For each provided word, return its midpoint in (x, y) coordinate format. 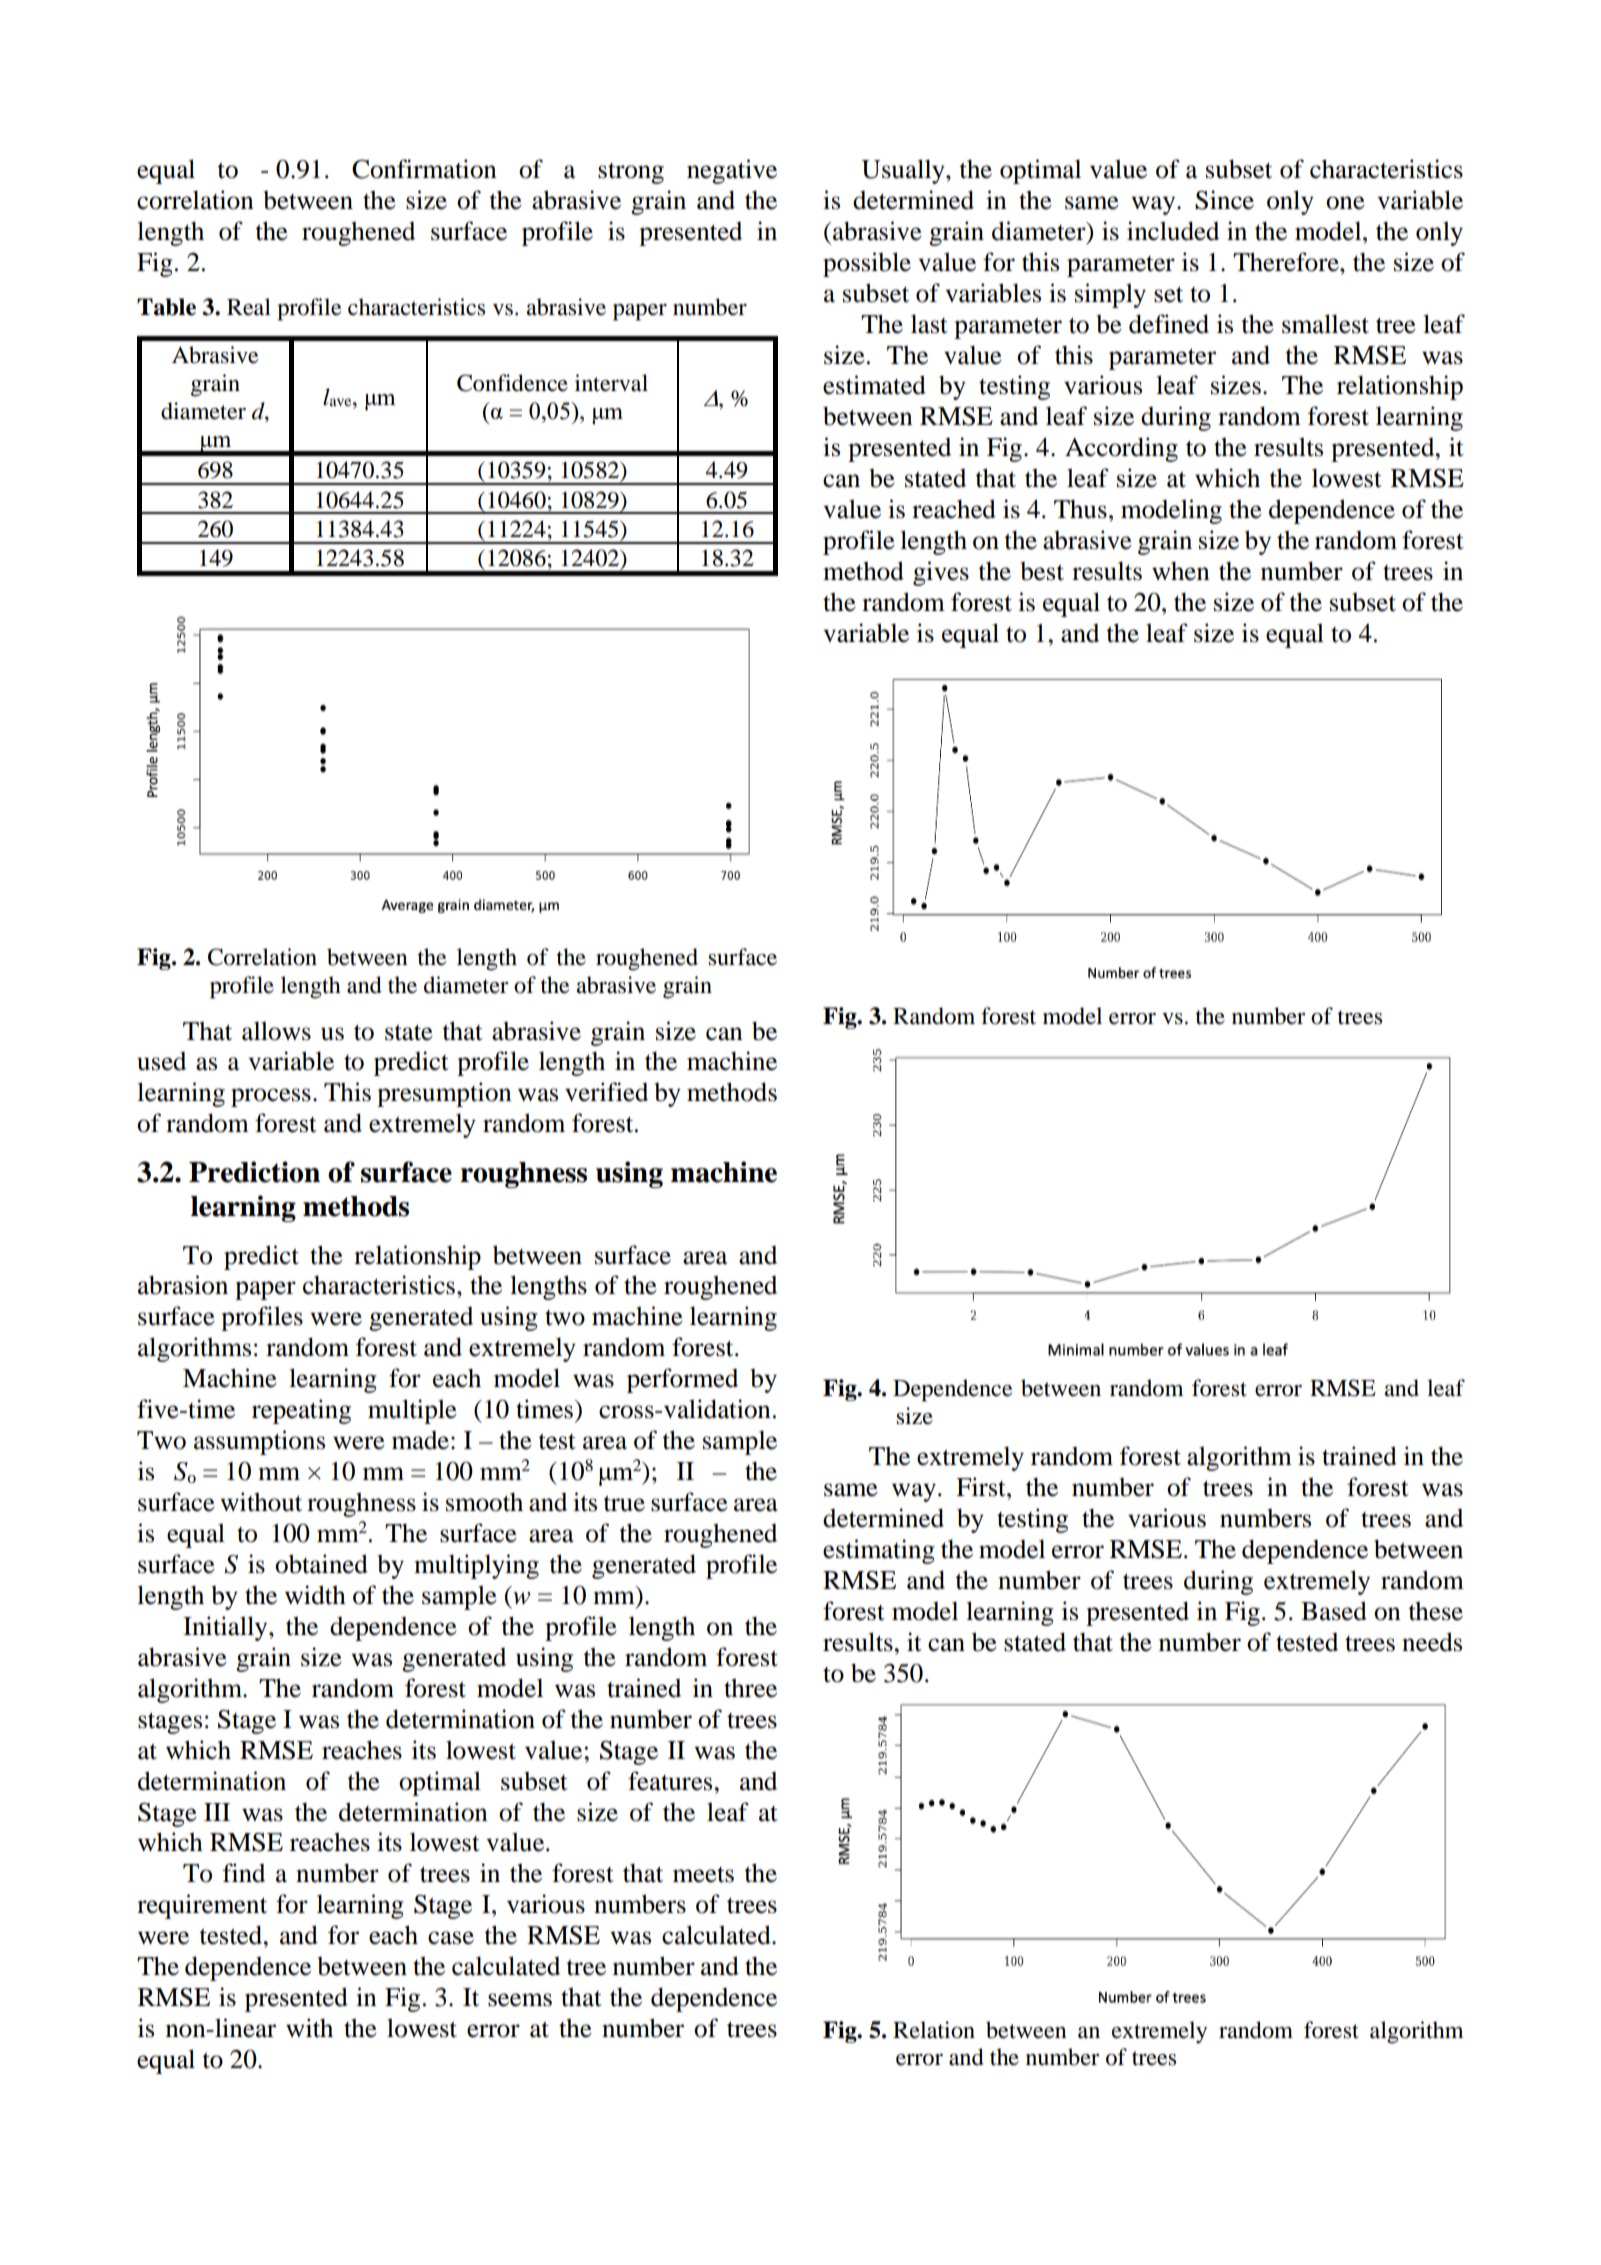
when (1181, 571)
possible (867, 264)
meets (703, 1875)
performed (682, 1380)
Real (249, 307)
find (244, 1873)
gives (941, 573)
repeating (301, 1411)
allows (276, 1031)
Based (1334, 1611)
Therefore (1287, 262)
